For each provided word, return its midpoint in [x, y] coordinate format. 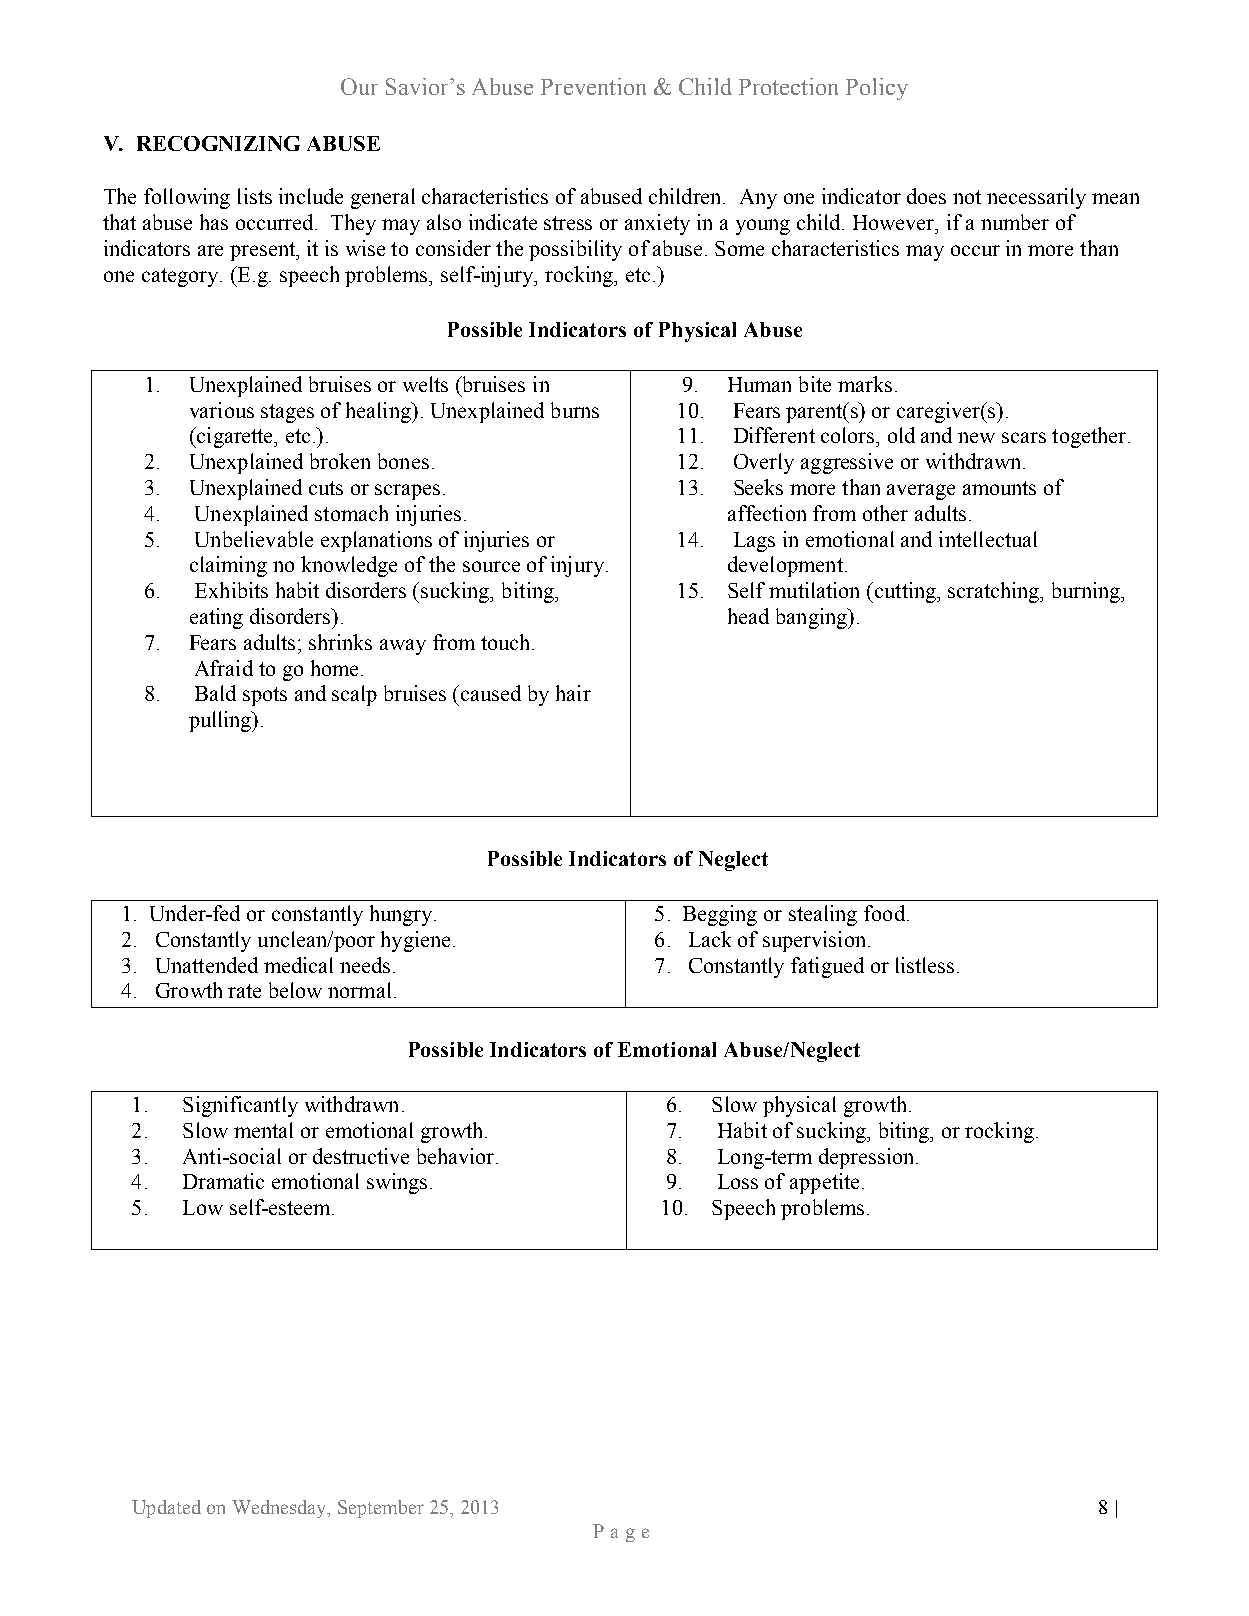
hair [573, 693]
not [967, 197]
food [884, 913]
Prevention [593, 86]
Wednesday [280, 1509]
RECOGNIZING [218, 143]
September [381, 1509]
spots [265, 696]
